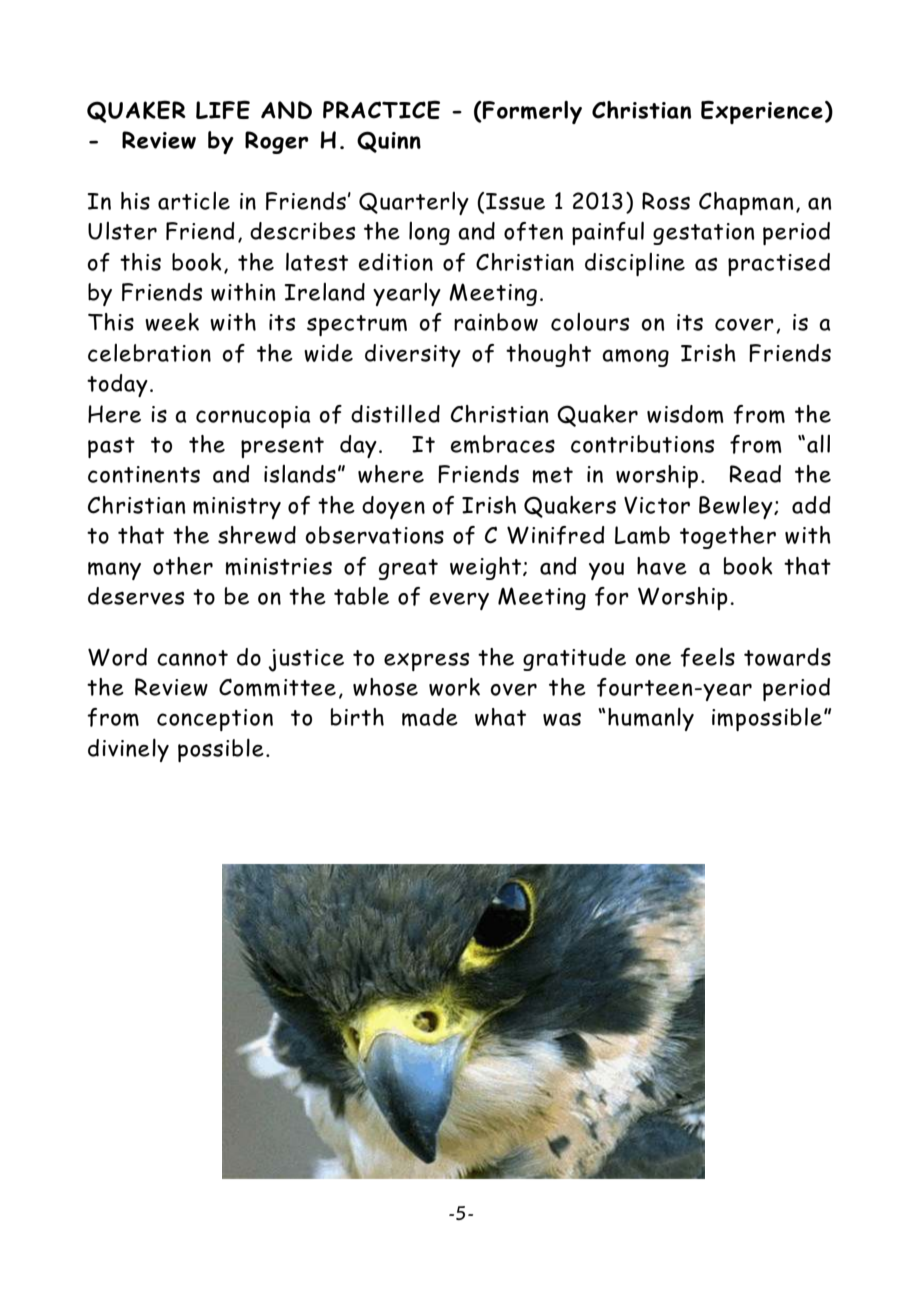  Describe the element at coordinates (762, 112) in the screenshot. I see `Experience` at that location.
